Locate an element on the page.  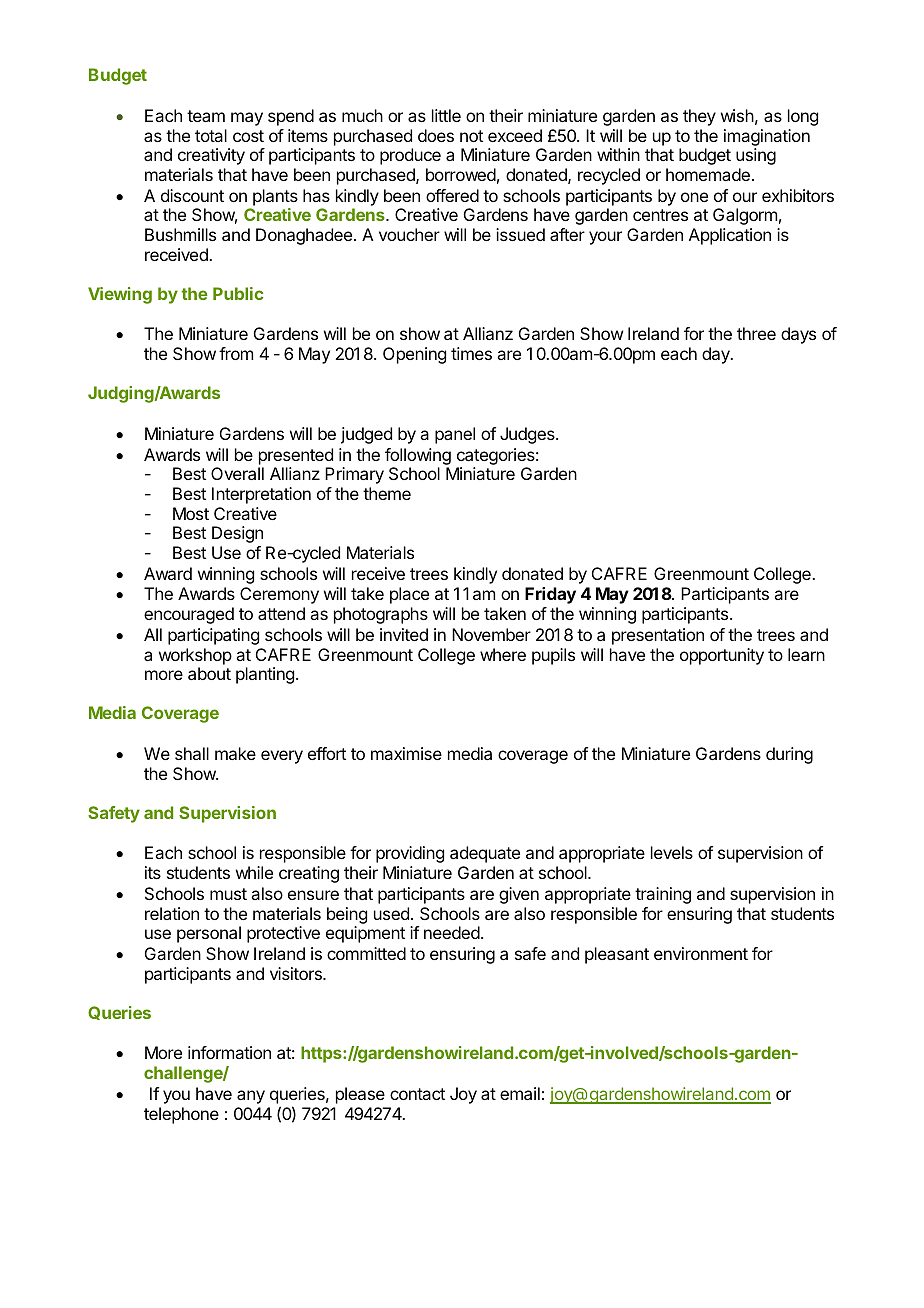
shall is located at coordinates (192, 753).
